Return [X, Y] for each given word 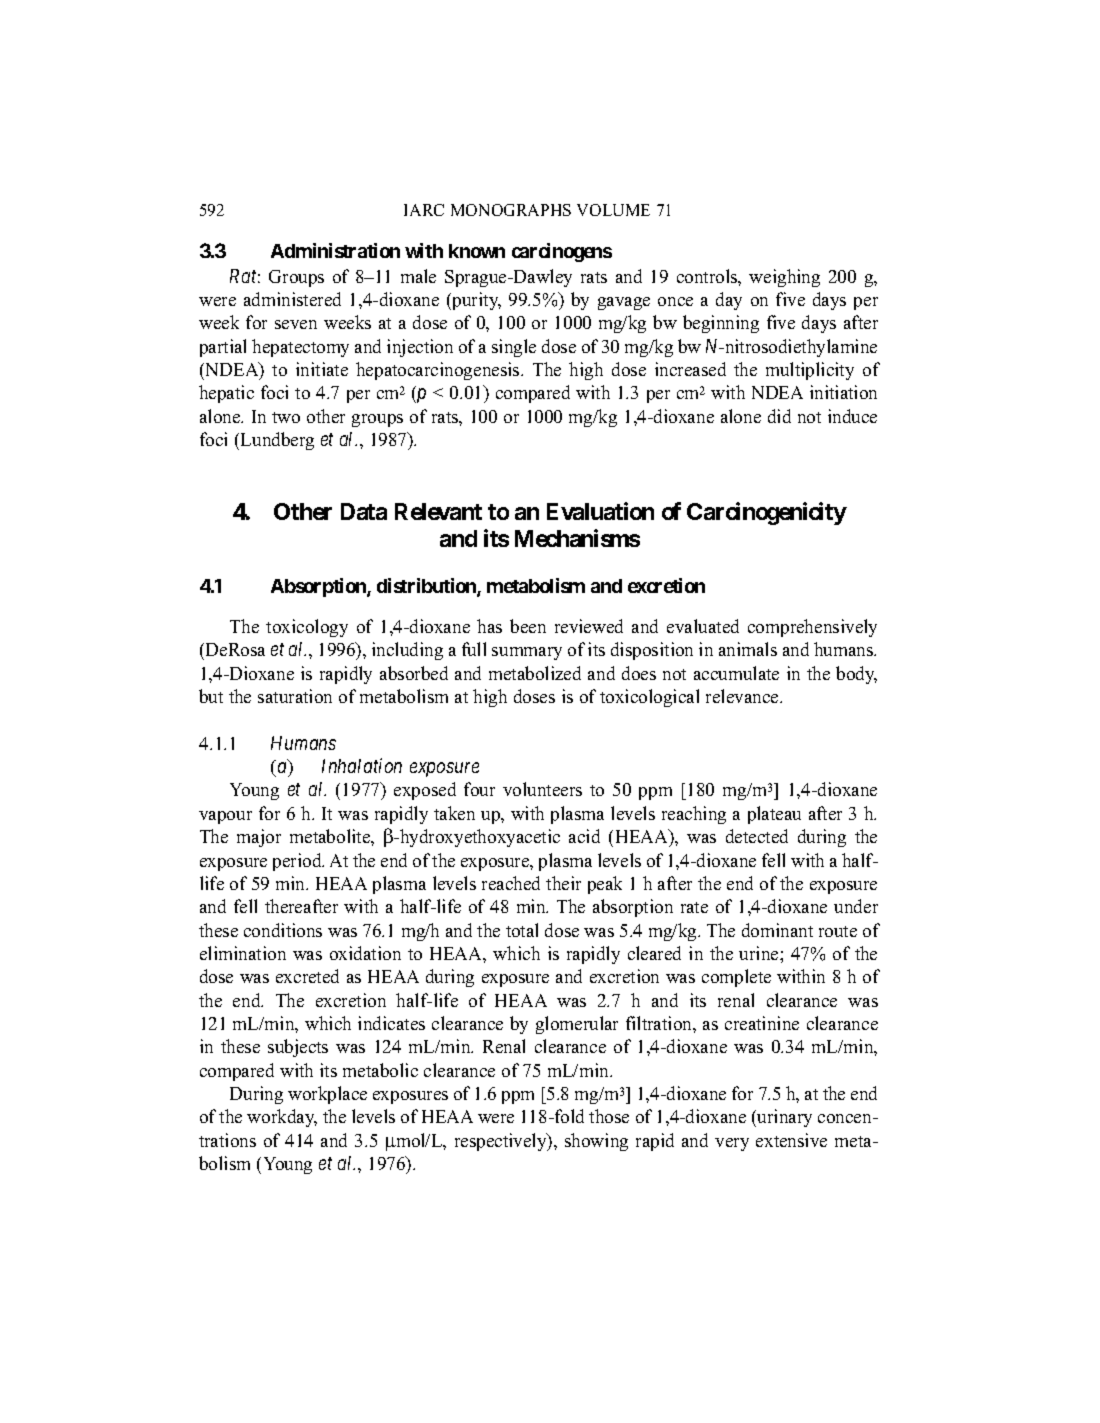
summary [527, 653]
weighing [784, 278]
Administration [335, 250]
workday [282, 1118]
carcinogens [562, 252]
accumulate [736, 673]
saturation [295, 696]
